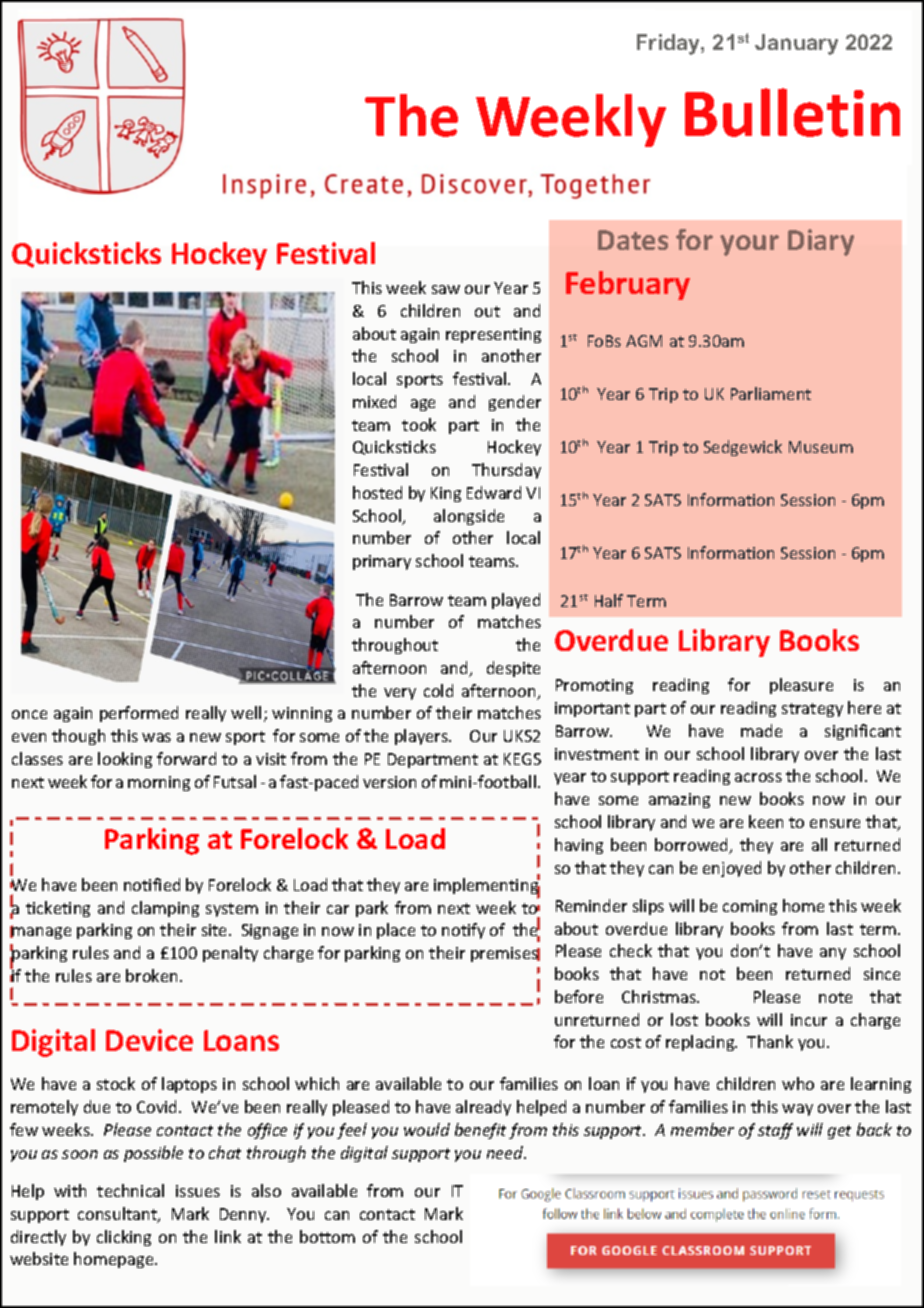 The image size is (924, 1308). What do you see at coordinates (159, 783) in the screenshot?
I see `morning` at bounding box center [159, 783].
